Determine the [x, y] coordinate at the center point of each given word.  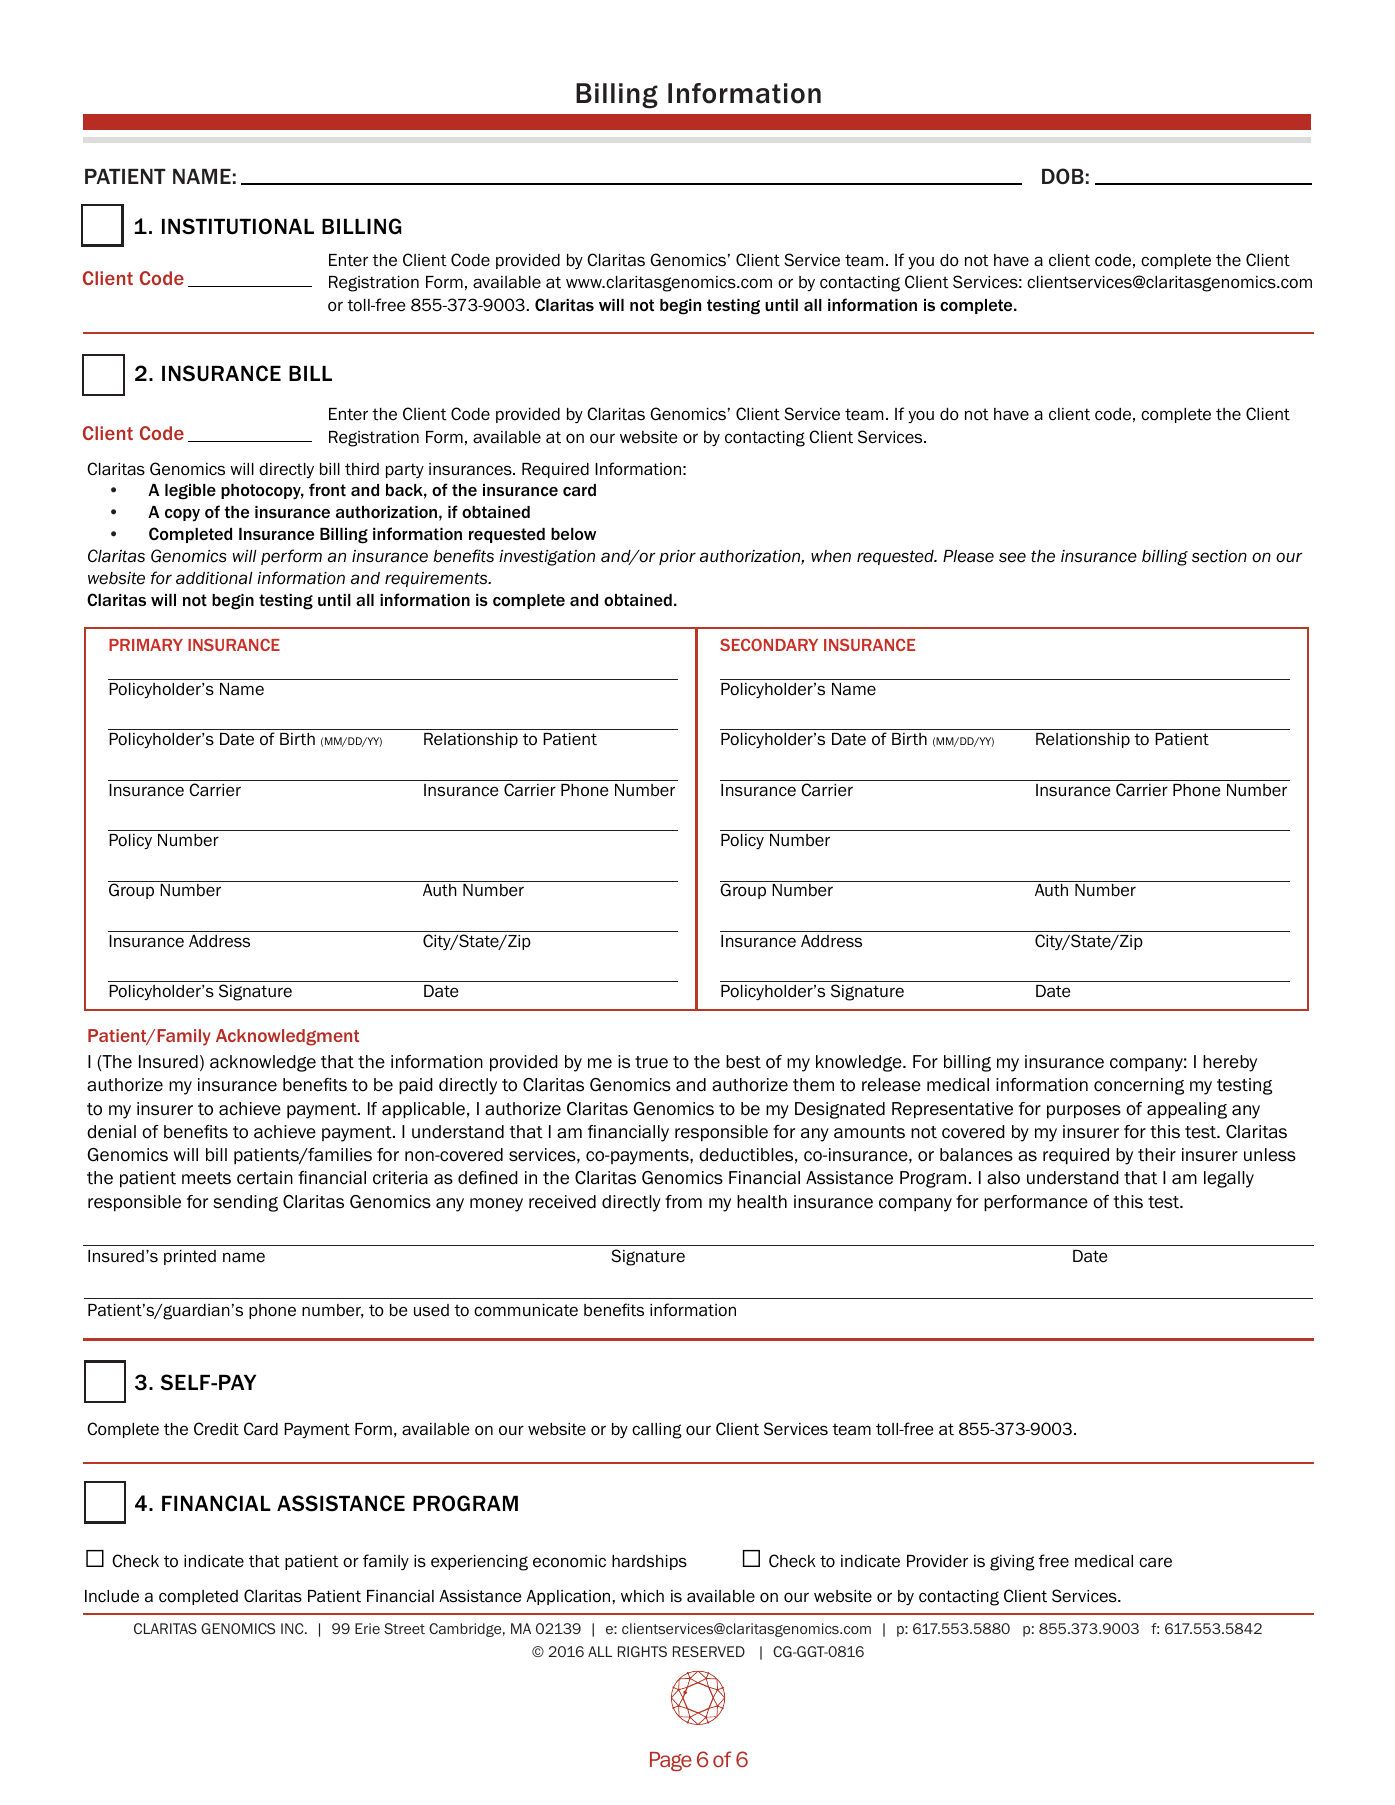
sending [245, 1203]
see [1012, 557]
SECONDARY [769, 644]
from [683, 1202]
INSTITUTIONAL [238, 226]
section [1219, 556]
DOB [1063, 176]
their [1157, 1155]
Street [404, 1628]
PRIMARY [146, 645]
